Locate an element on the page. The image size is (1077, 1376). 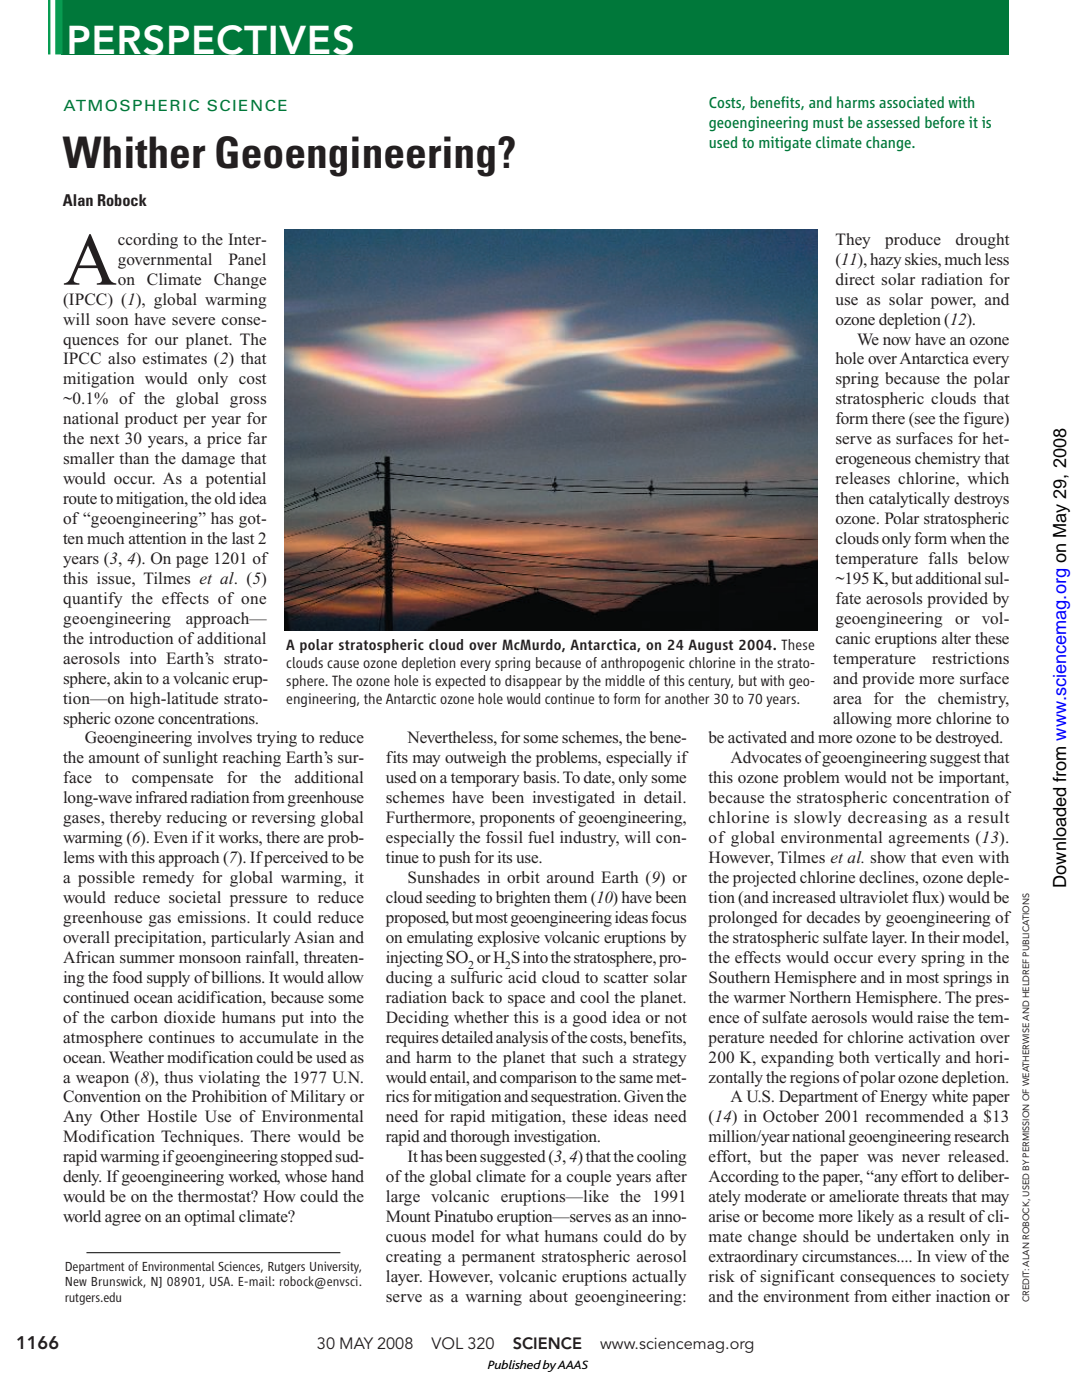
Whither is located at coordinates (133, 152).
